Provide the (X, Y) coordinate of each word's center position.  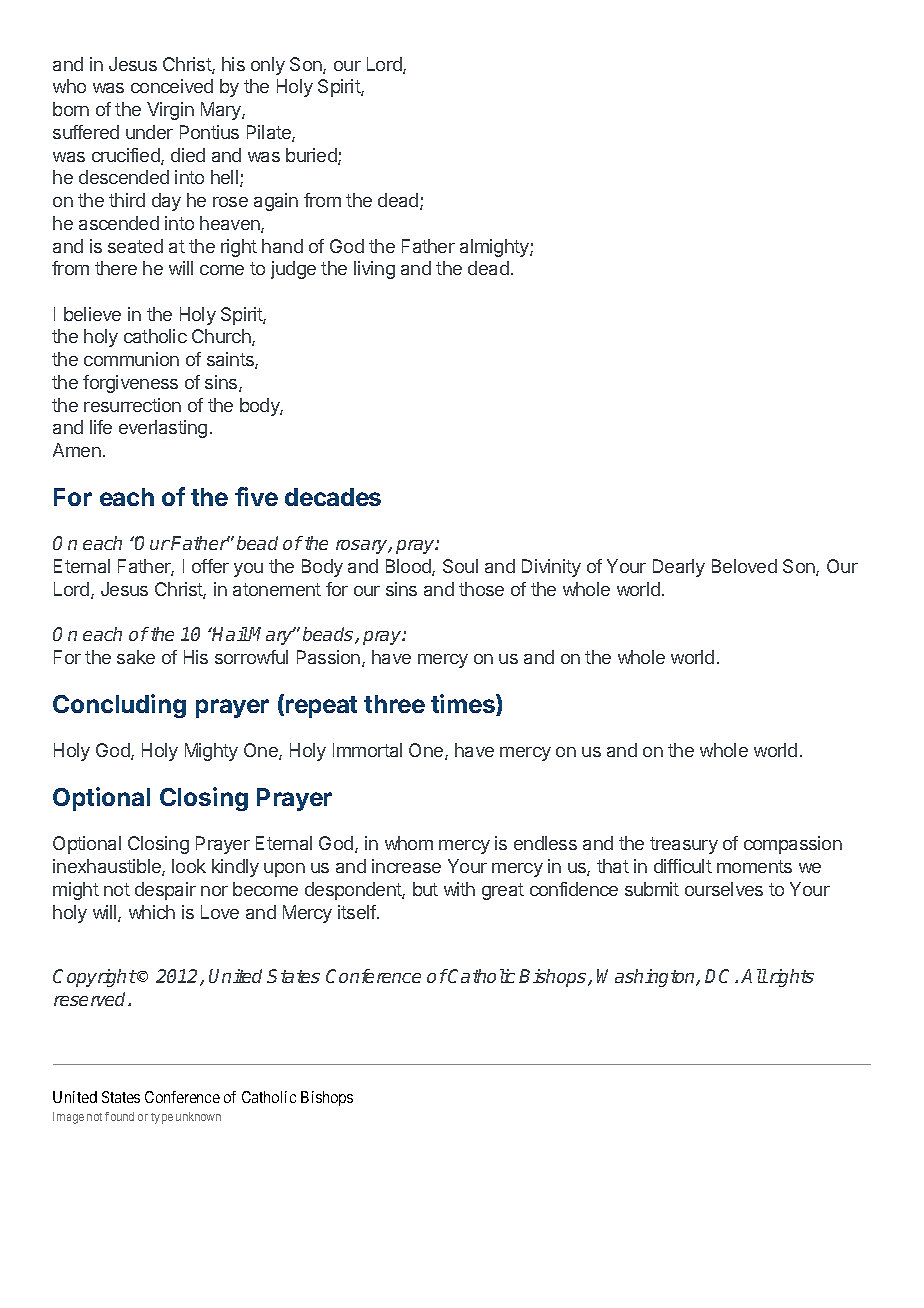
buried (312, 156)
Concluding (119, 706)
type (162, 1118)
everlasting (163, 429)
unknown (198, 1116)
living (374, 270)
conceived (172, 86)
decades (333, 497)
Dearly (679, 568)
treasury (684, 845)
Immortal (367, 750)
